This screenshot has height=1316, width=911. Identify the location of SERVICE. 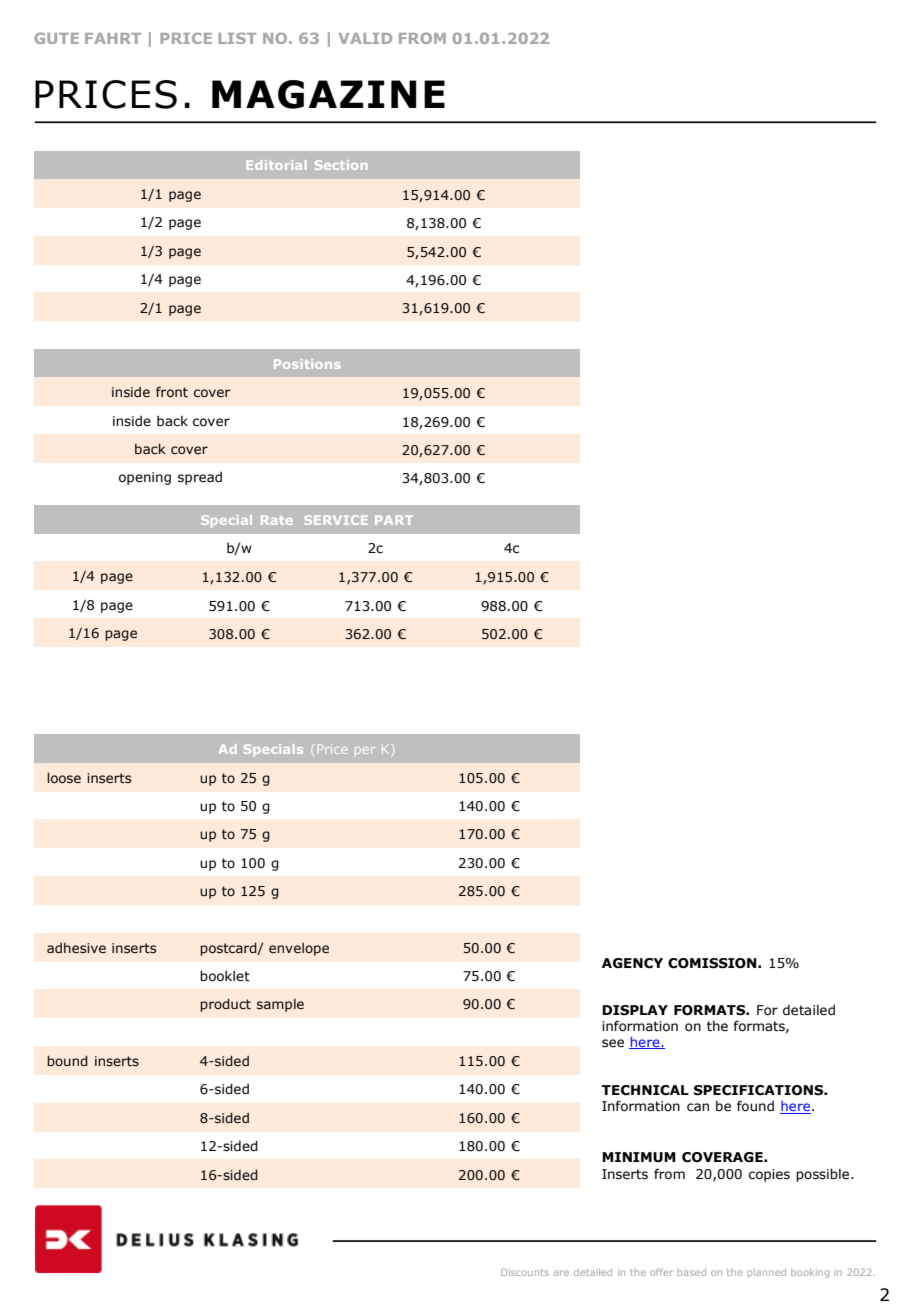
(336, 520).
